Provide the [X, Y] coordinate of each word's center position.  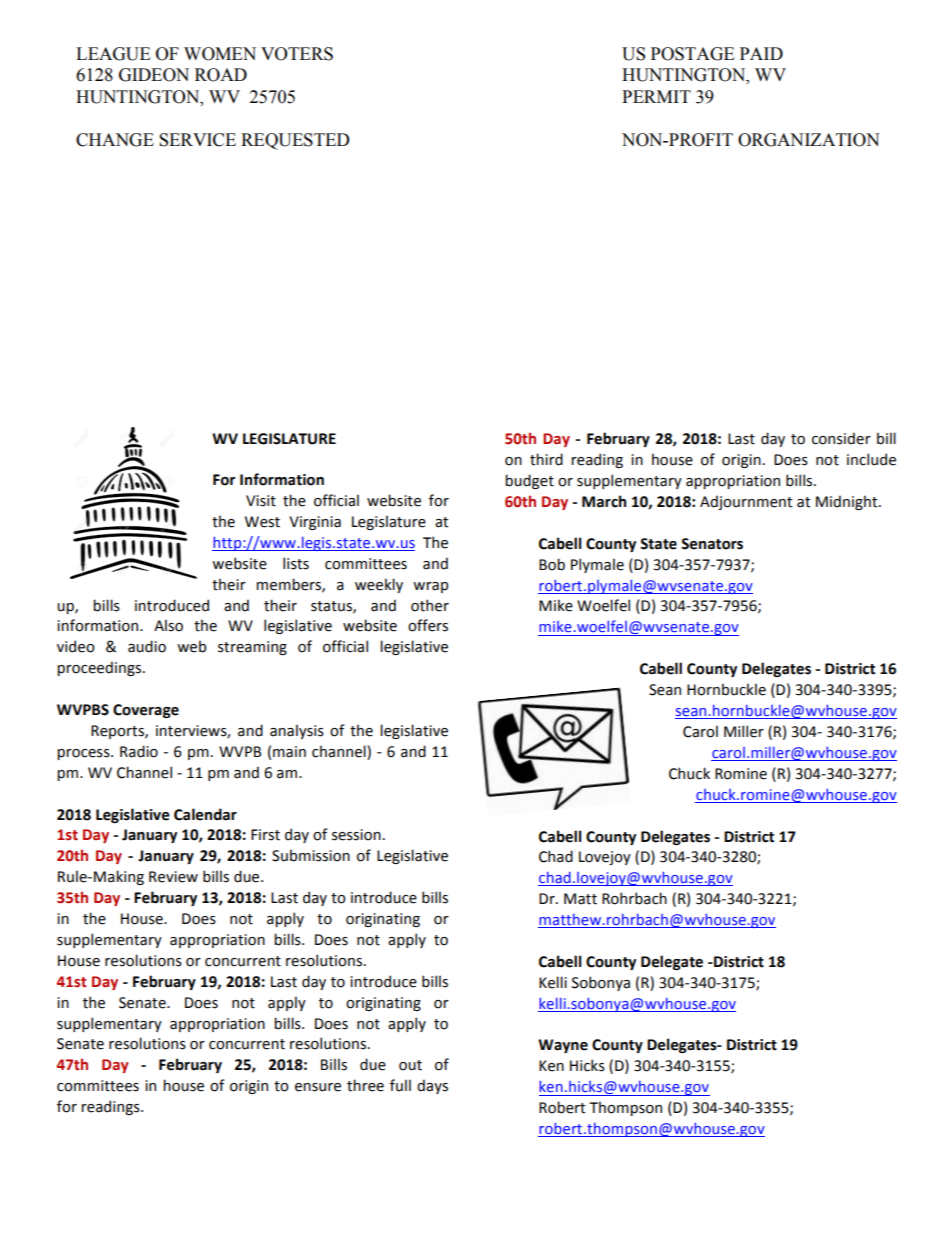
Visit [261, 501]
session [356, 835]
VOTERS [297, 54]
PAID [761, 53]
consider [841, 438]
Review [173, 877]
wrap [430, 587]
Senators [712, 544]
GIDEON [154, 75]
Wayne [563, 1046]
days [432, 1086]
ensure [318, 1087]
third [546, 459]
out [410, 1065]
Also [168, 625]
